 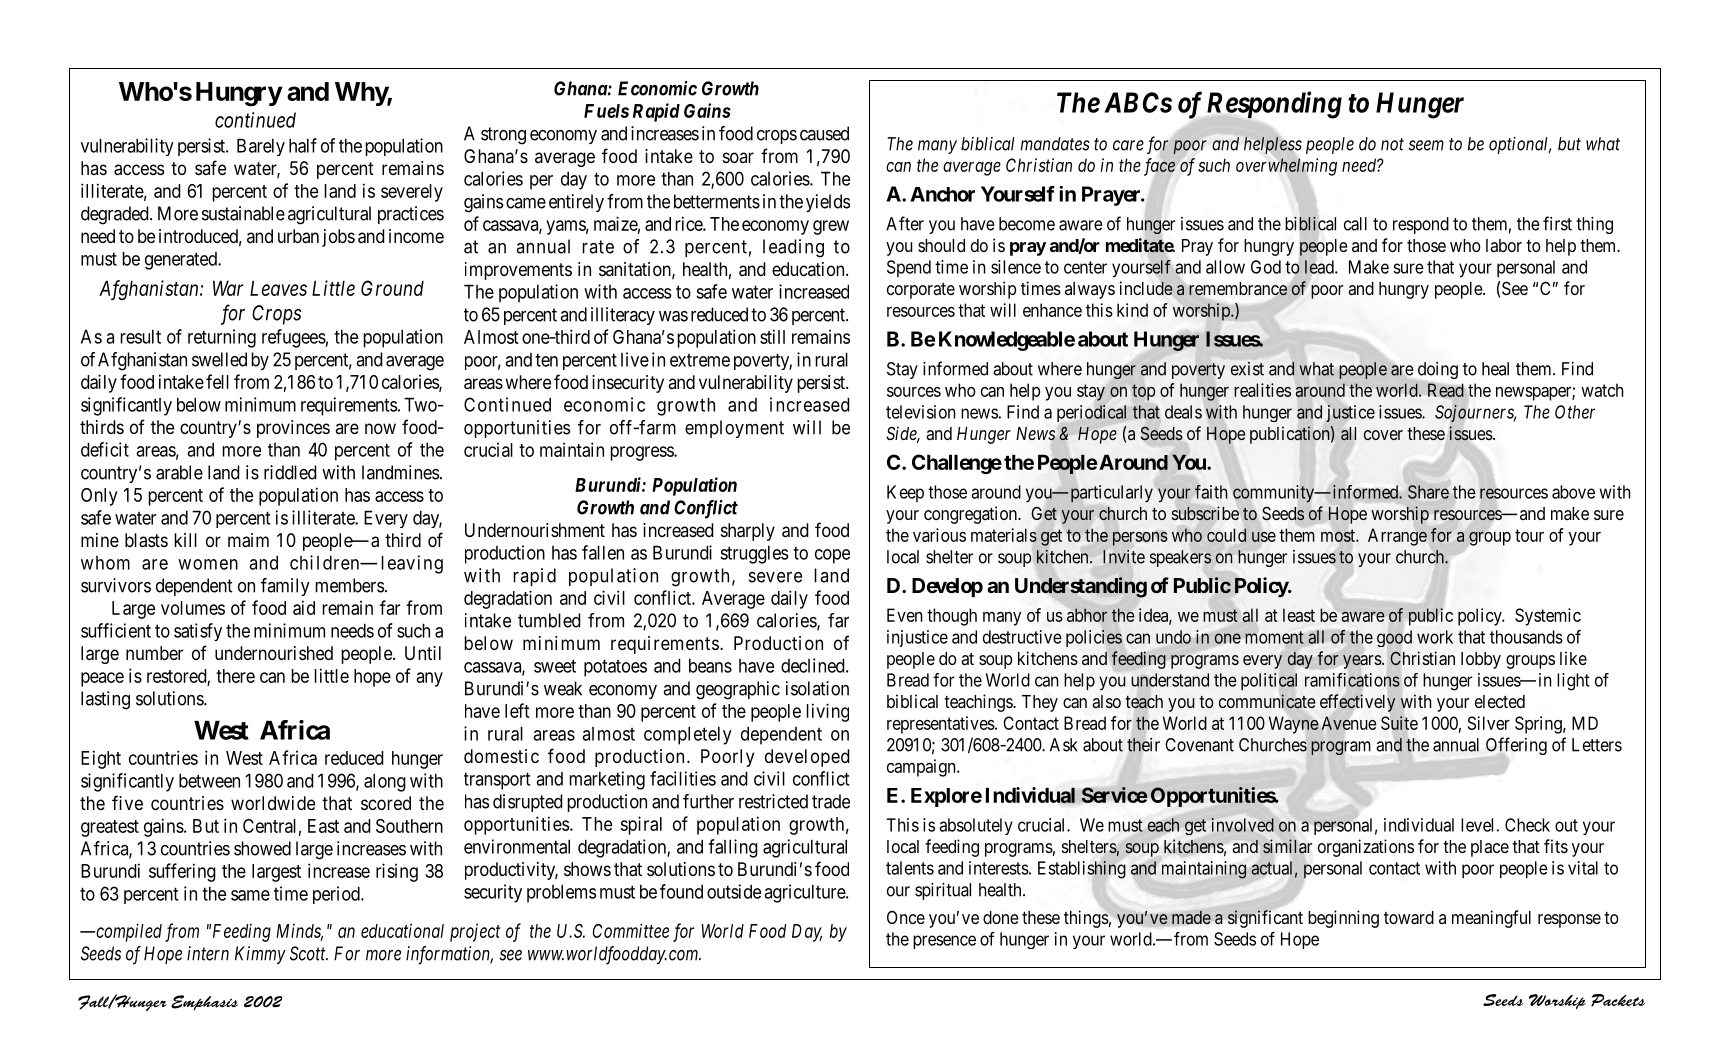 I want to click on family, so click(x=285, y=587).
